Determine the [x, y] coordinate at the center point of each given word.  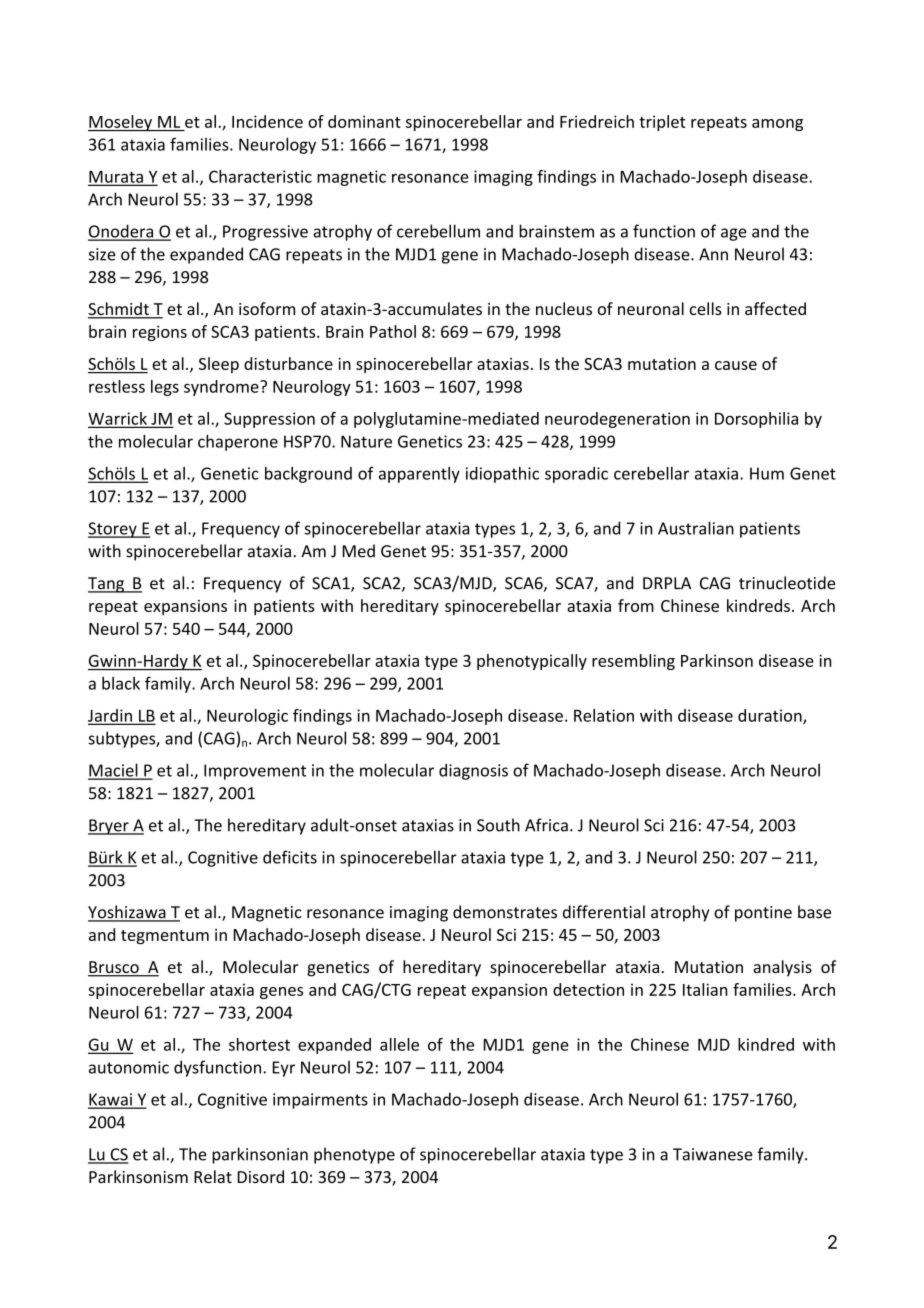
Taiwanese [713, 1154]
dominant [364, 121]
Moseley [121, 123]
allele [399, 1044]
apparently [419, 475]
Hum [767, 473]
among [777, 125]
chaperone [238, 443]
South [498, 825]
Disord [261, 1176]
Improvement [255, 772]
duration [771, 716]
